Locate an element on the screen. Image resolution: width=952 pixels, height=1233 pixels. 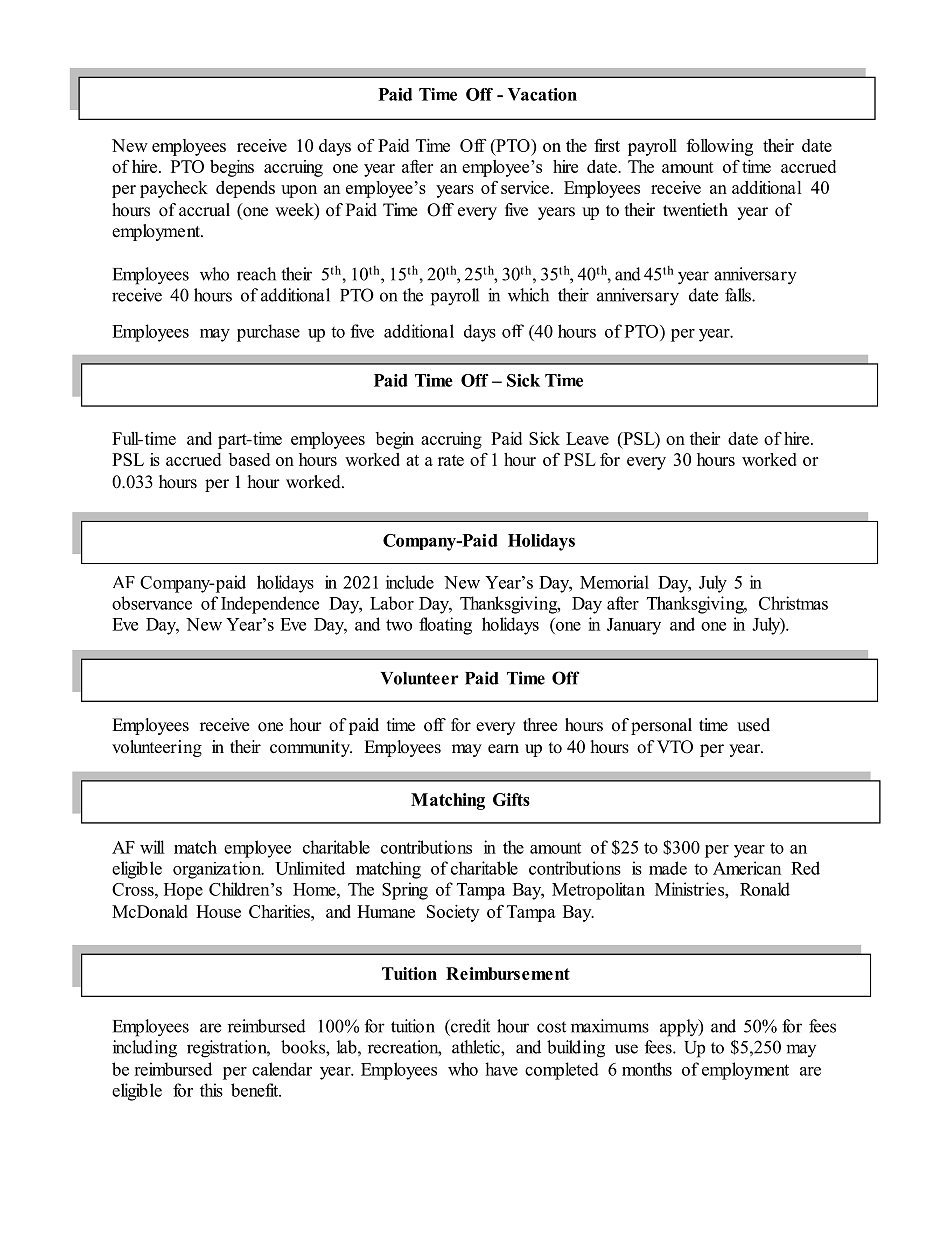
used is located at coordinates (753, 725).
